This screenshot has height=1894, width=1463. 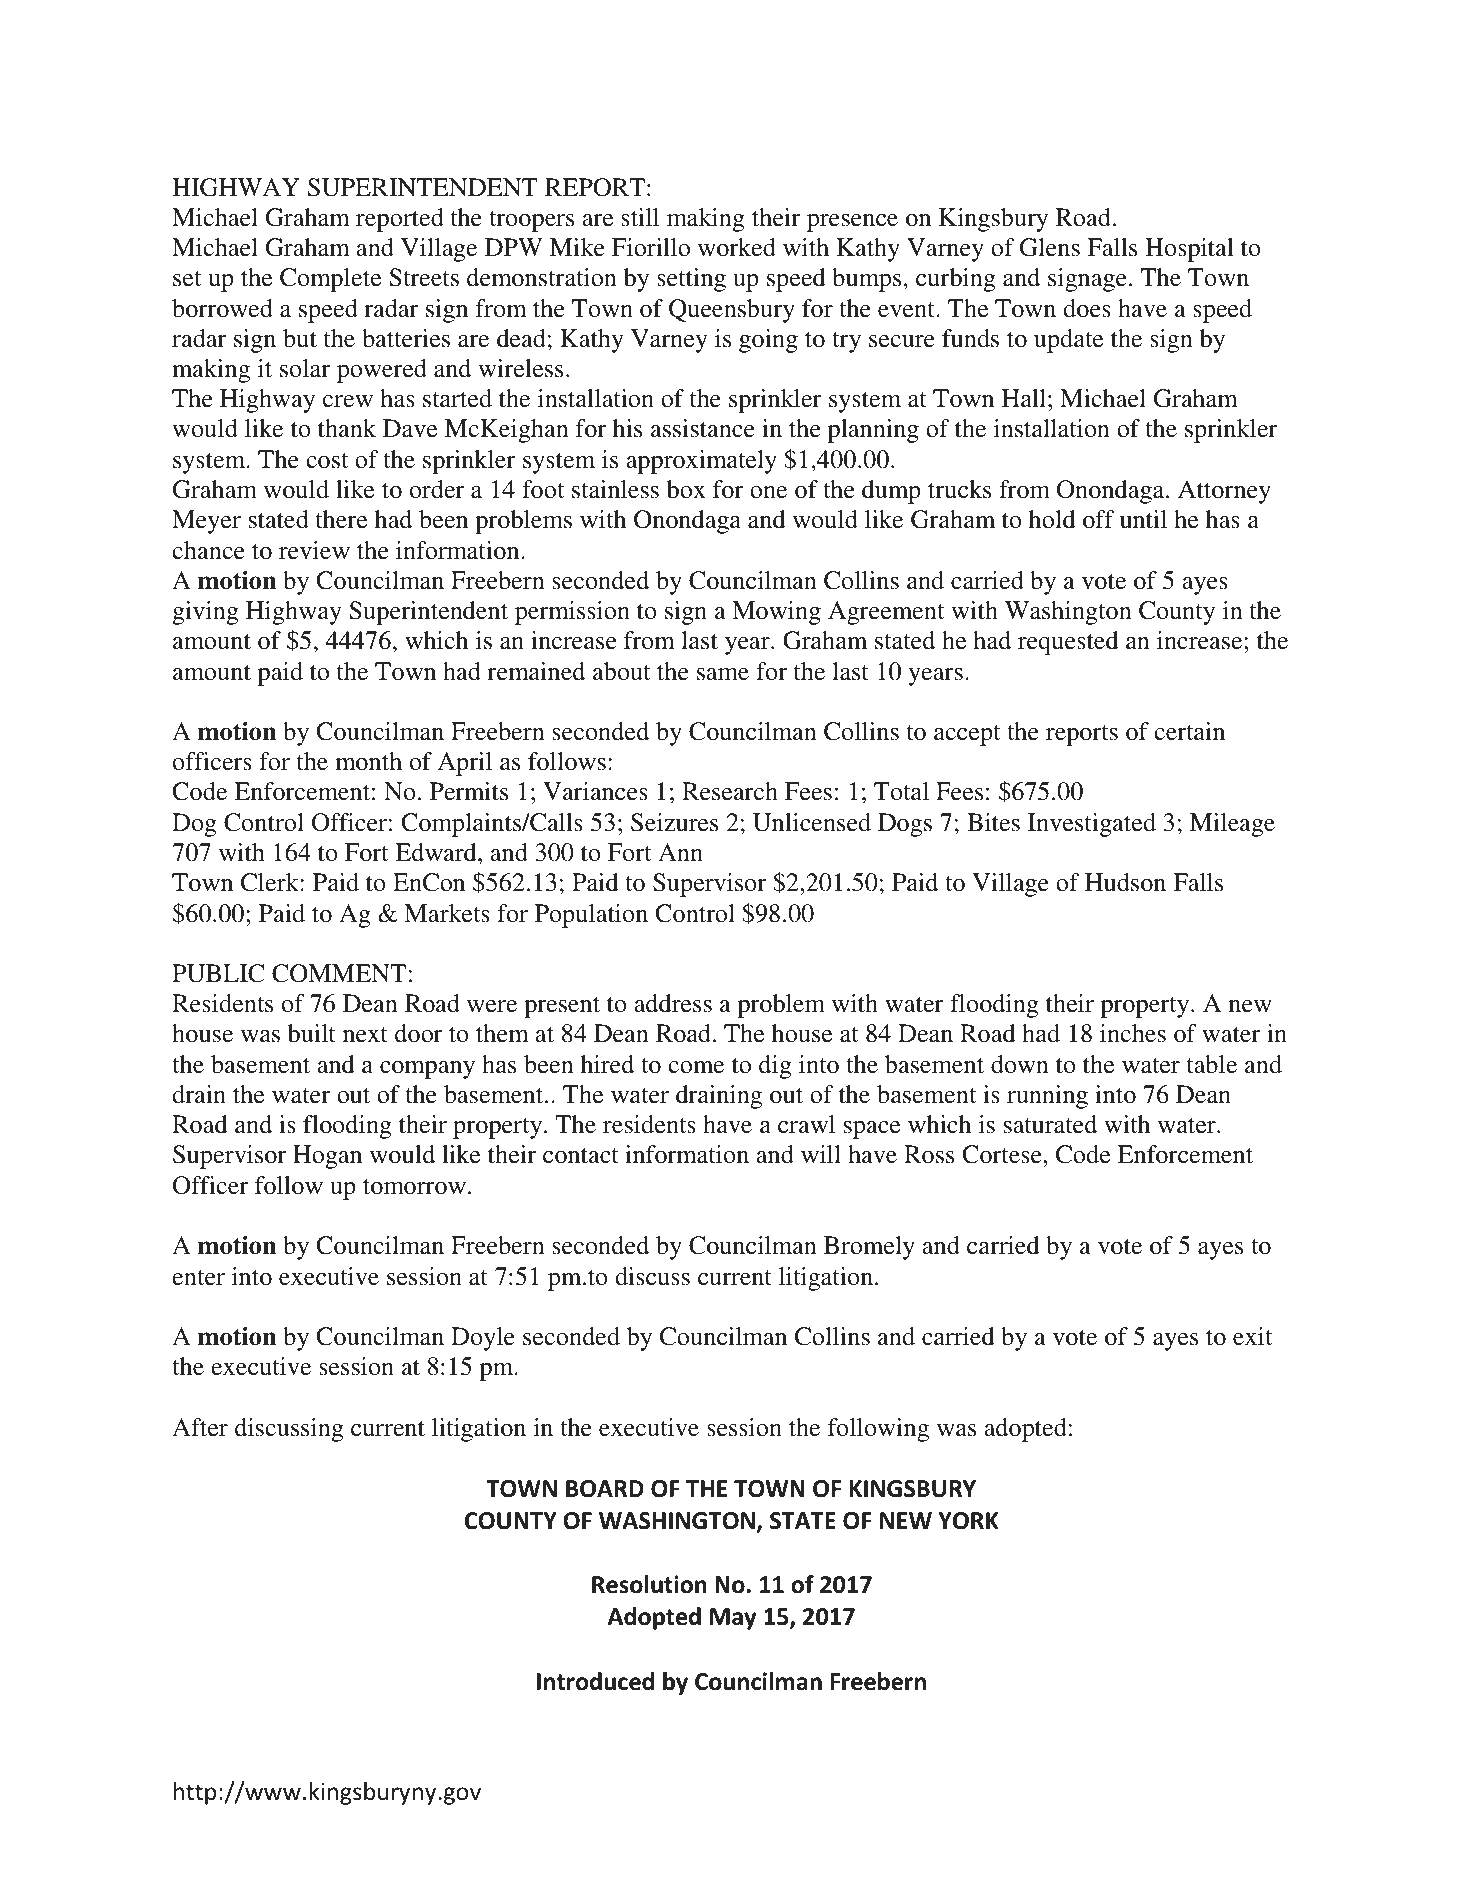 What do you see at coordinates (1068, 643) in the screenshot?
I see `requested` at bounding box center [1068, 643].
